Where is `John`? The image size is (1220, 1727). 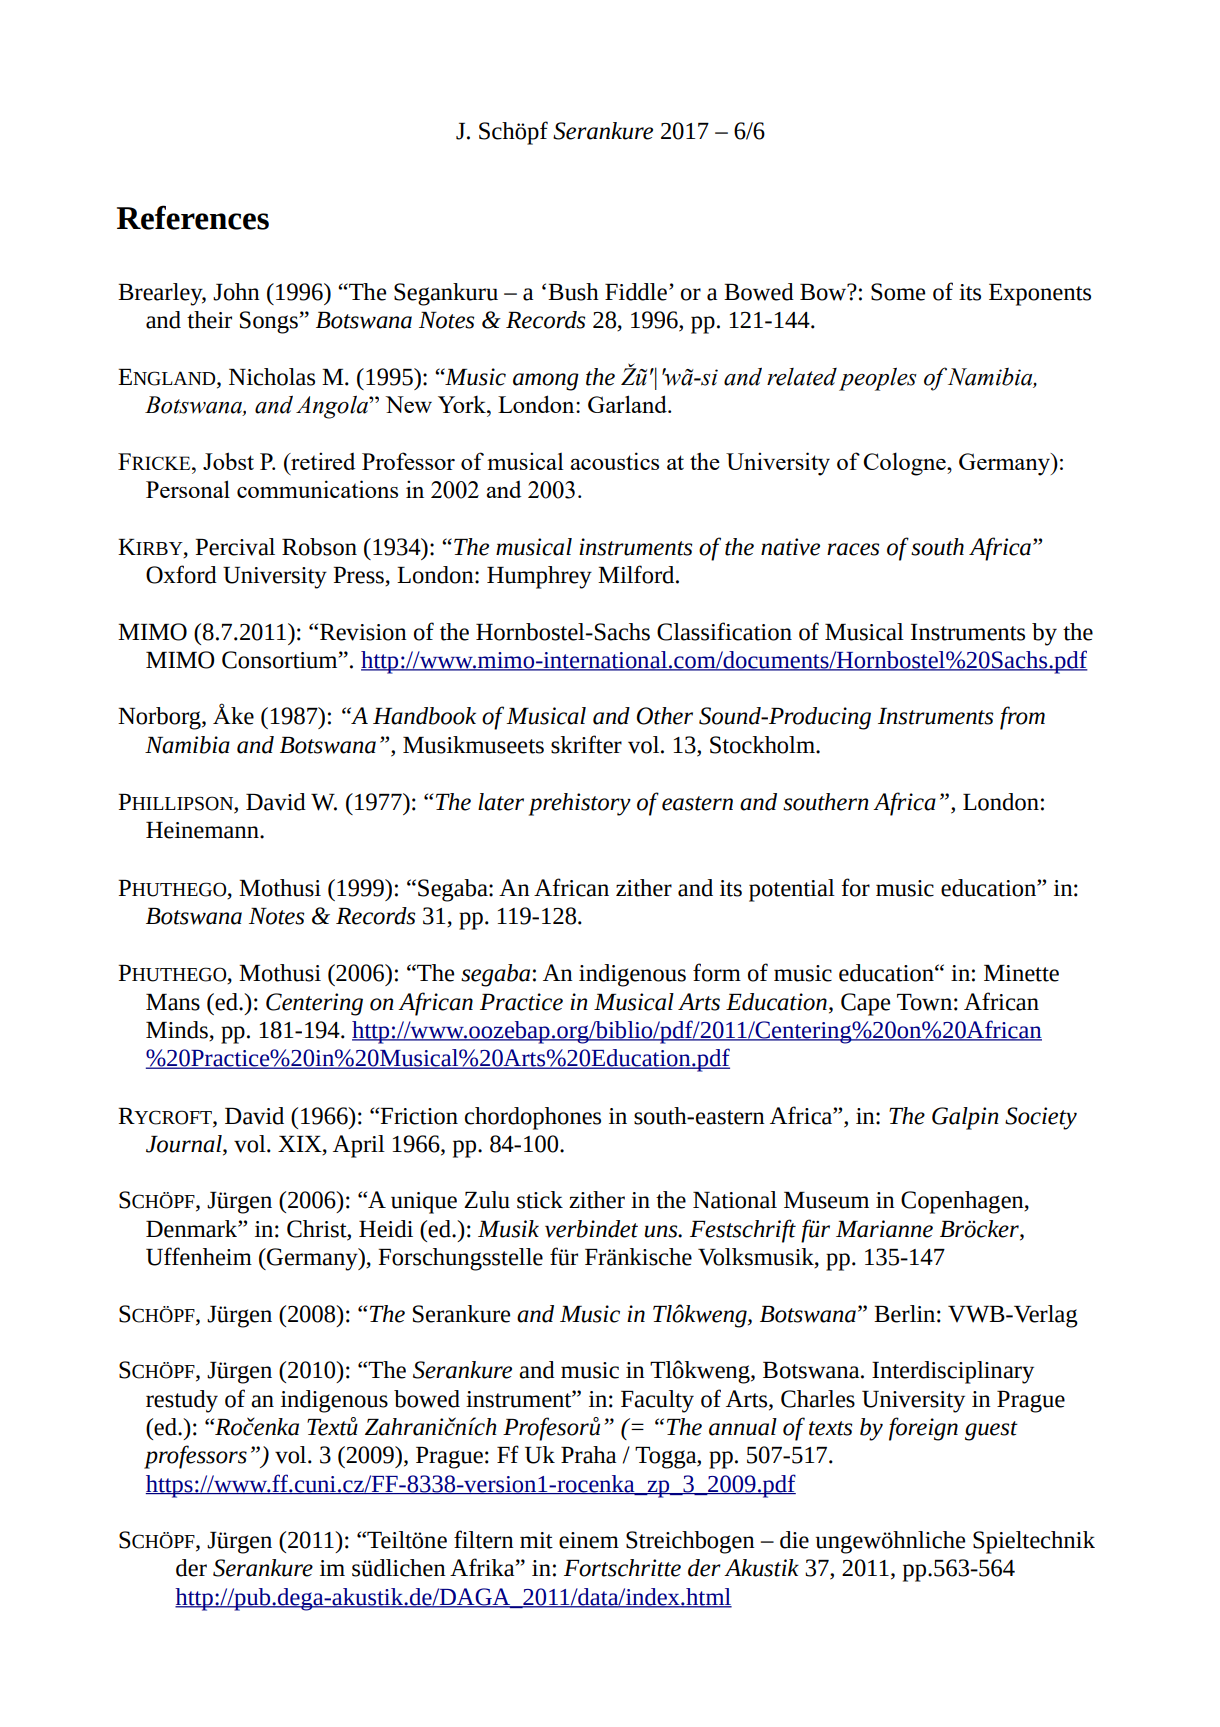
John is located at coordinates (236, 292).
